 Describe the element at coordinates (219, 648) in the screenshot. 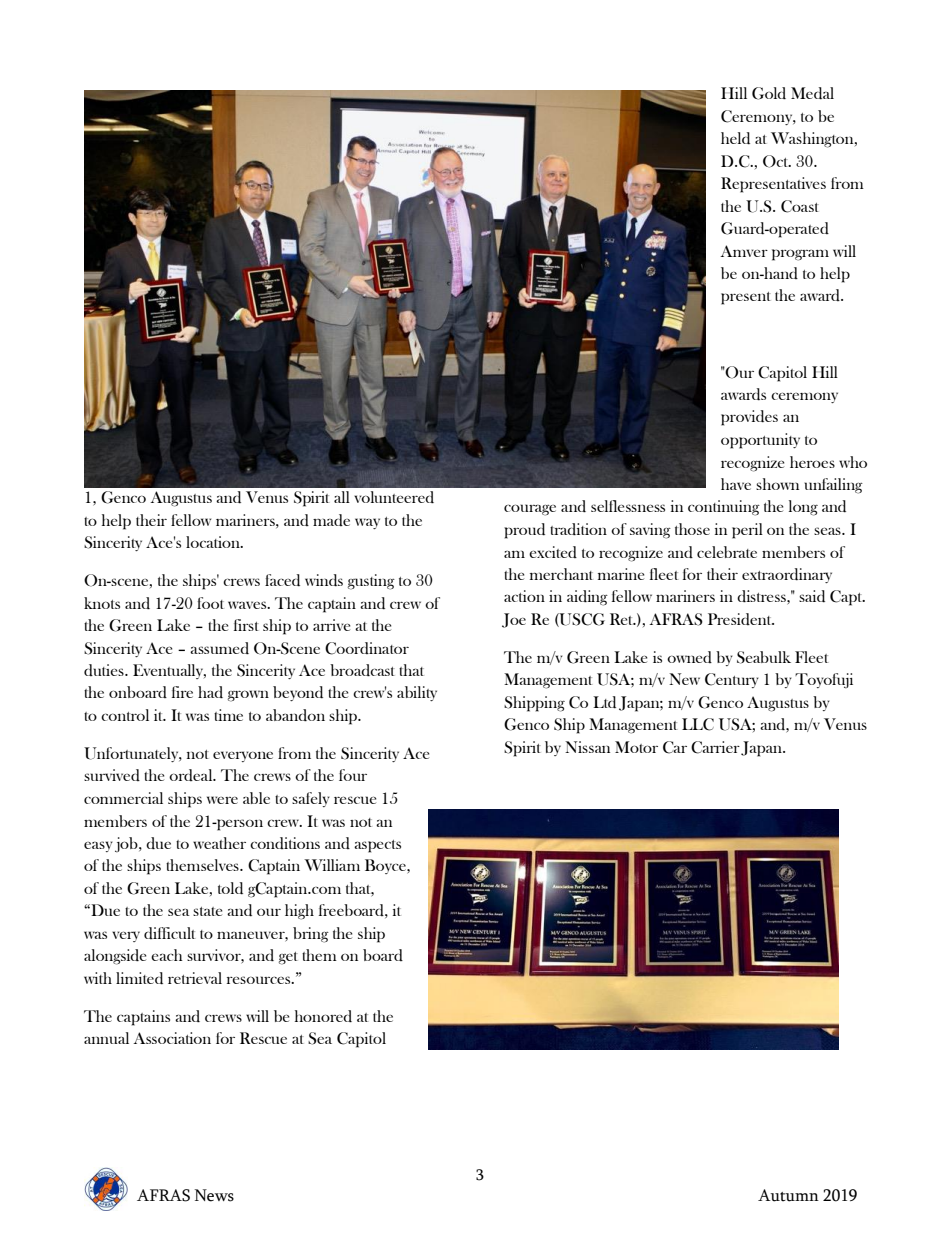

I see `assumed` at that location.
